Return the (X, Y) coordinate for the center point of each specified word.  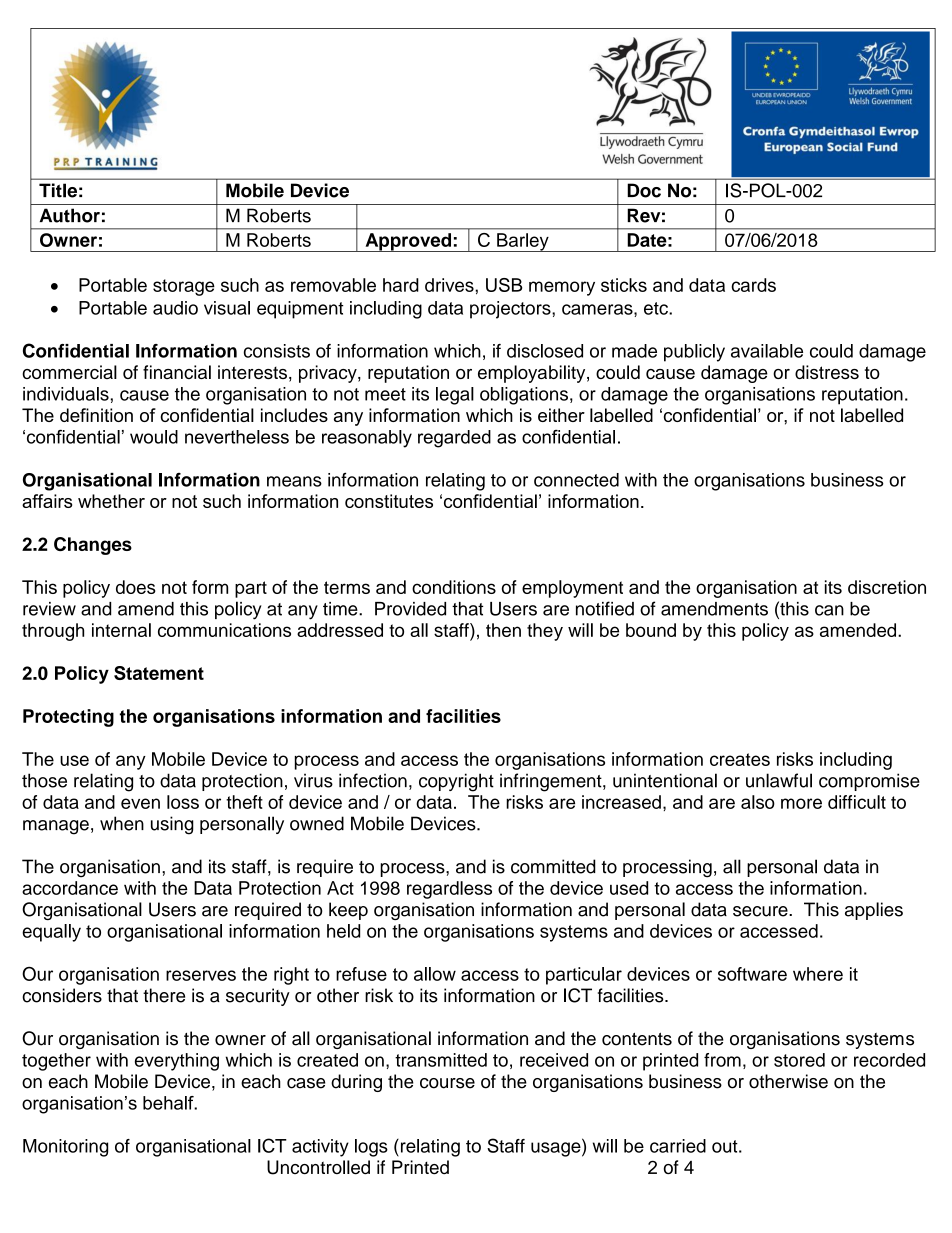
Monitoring (65, 1148)
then (503, 630)
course (447, 1083)
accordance (70, 888)
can (829, 610)
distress (827, 372)
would (154, 437)
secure (761, 911)
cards (753, 285)
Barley (523, 242)
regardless (449, 890)
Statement (159, 673)
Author (70, 215)
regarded (454, 439)
